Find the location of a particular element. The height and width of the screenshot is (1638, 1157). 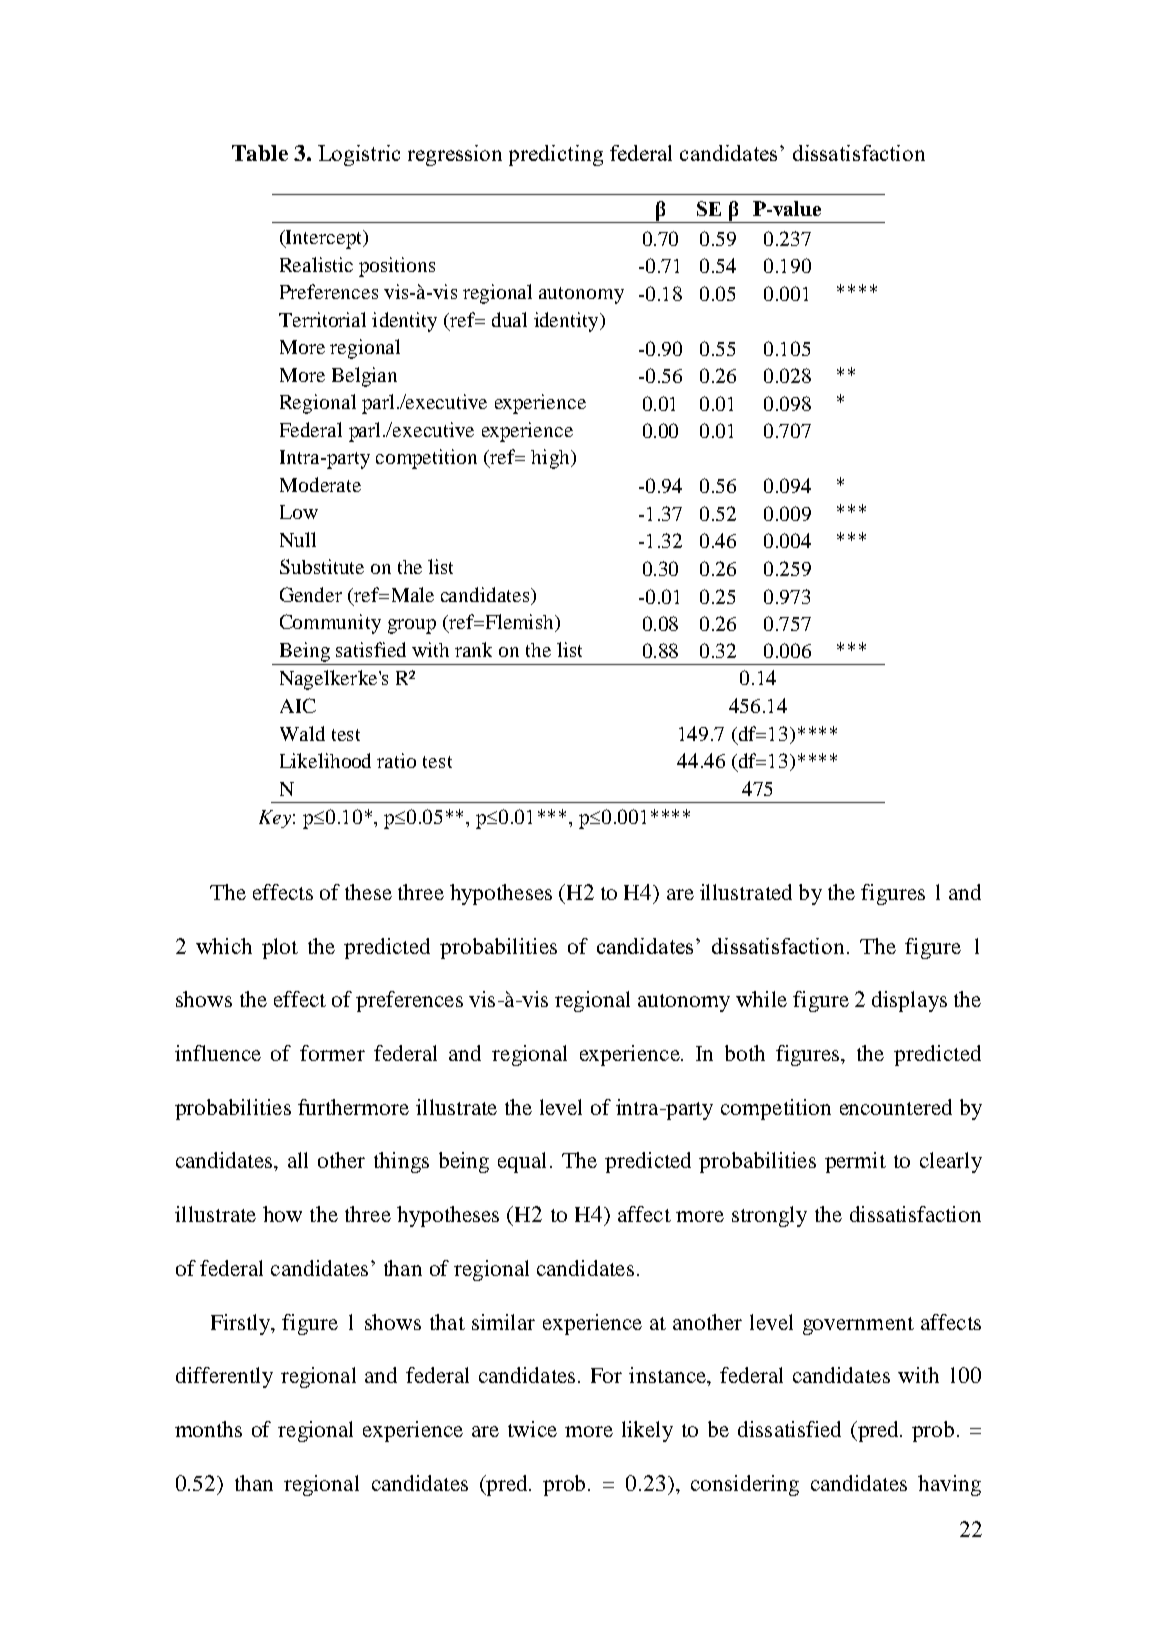

Key is located at coordinates (275, 819).
